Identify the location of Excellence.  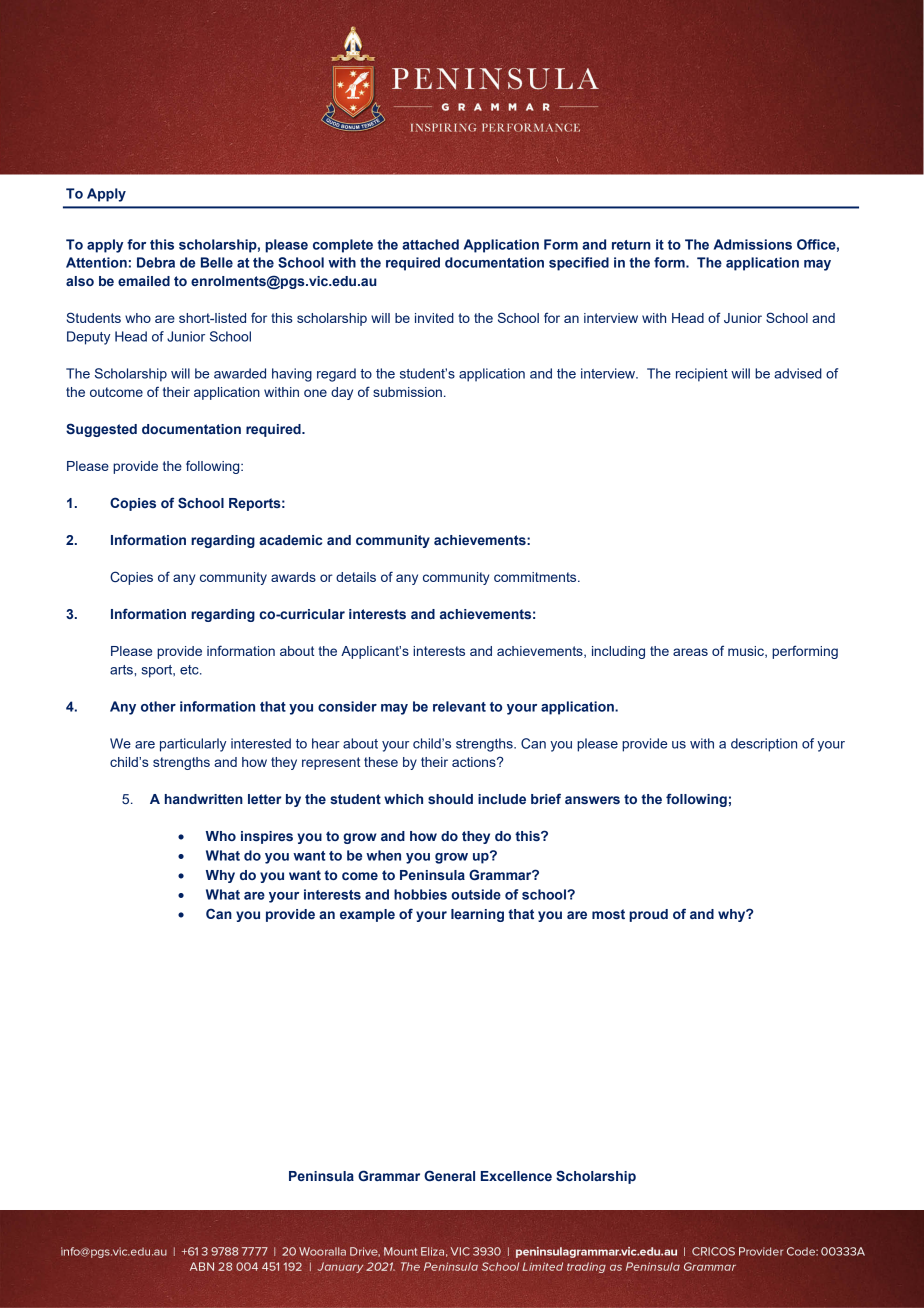
(516, 1176).
